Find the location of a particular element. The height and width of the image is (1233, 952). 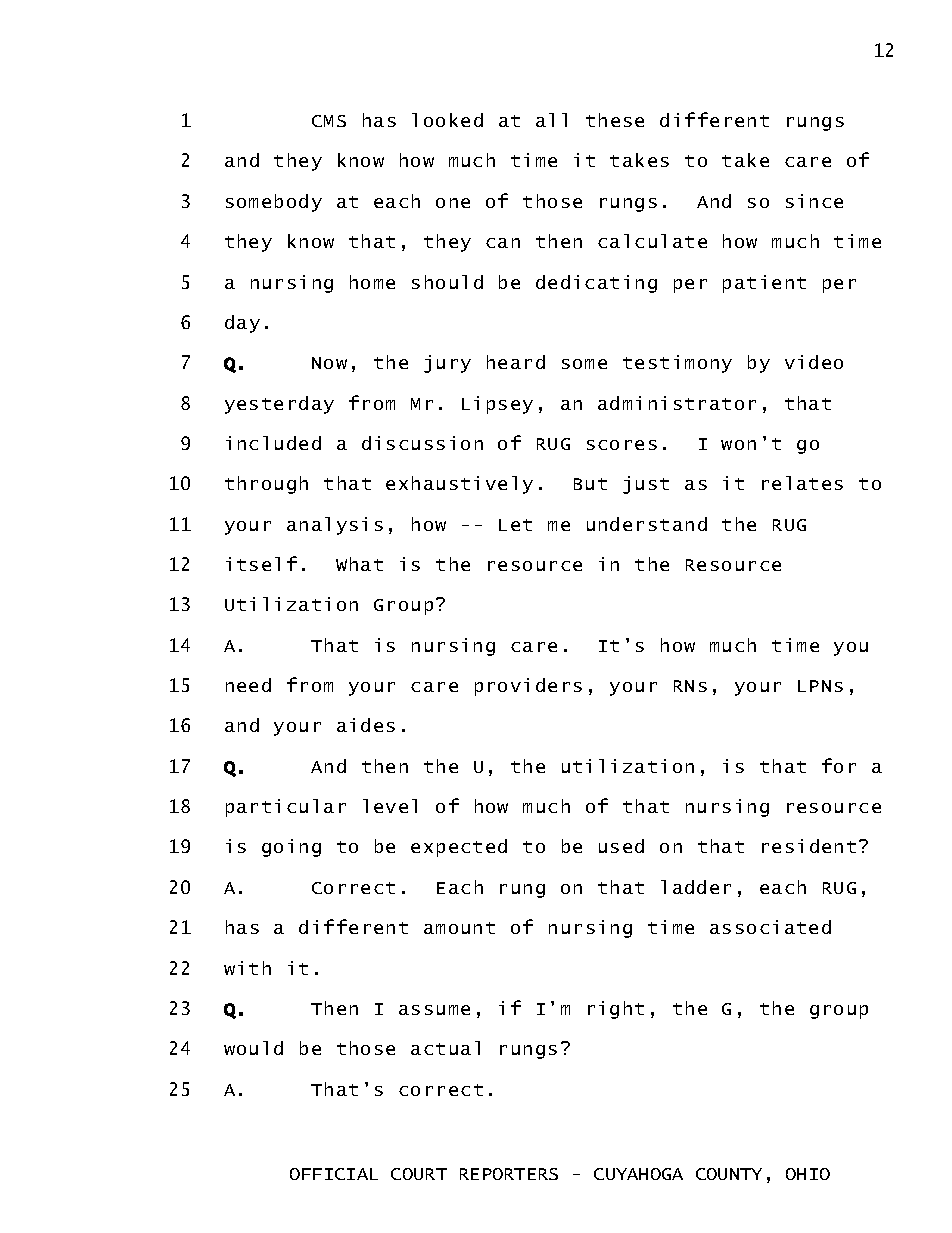

CMS is located at coordinates (329, 121).
